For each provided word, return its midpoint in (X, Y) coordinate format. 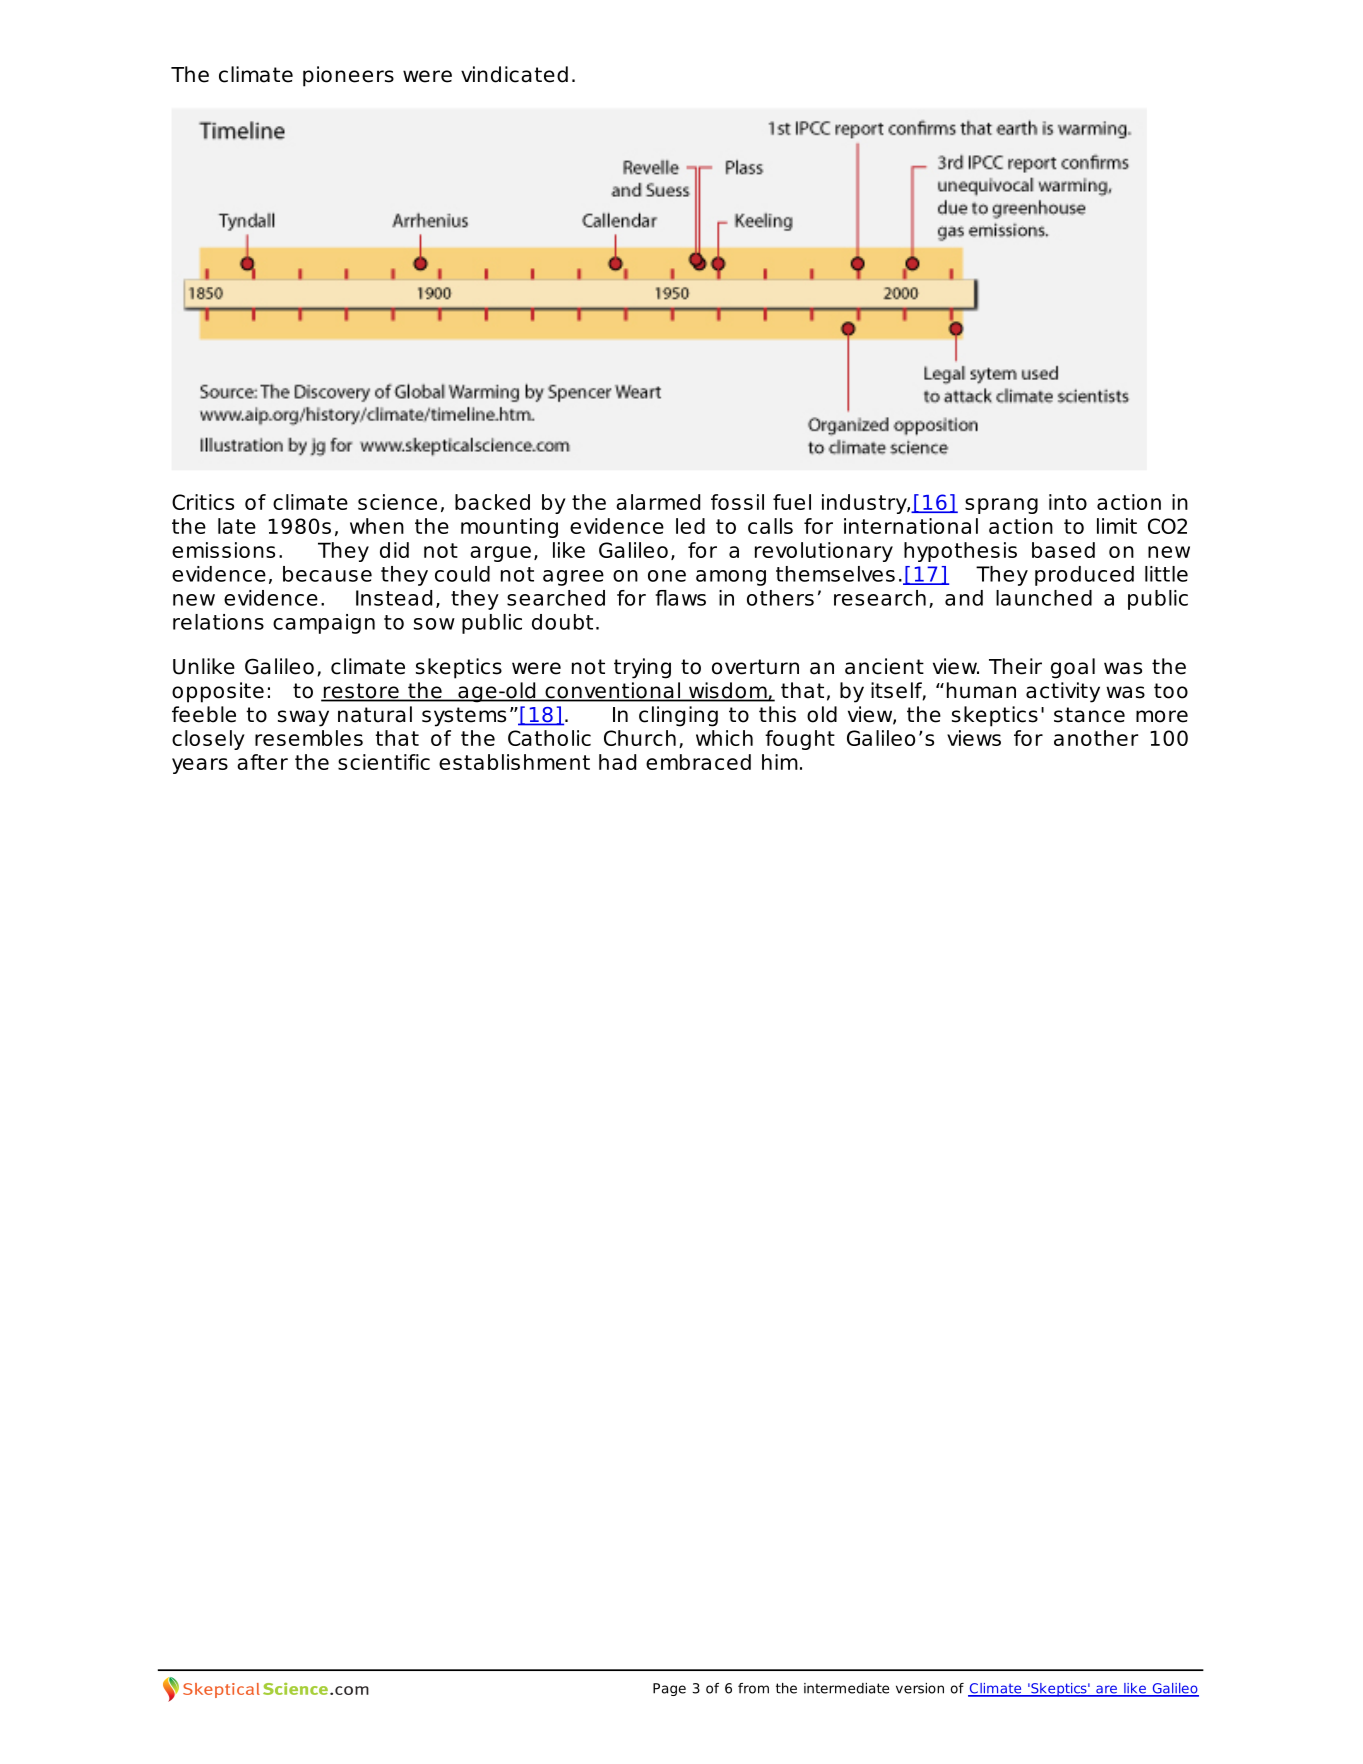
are (1106, 1690)
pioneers (348, 76)
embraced (698, 762)
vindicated (514, 74)
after (262, 762)
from (753, 1688)
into (1068, 502)
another (1096, 738)
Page (669, 1689)
